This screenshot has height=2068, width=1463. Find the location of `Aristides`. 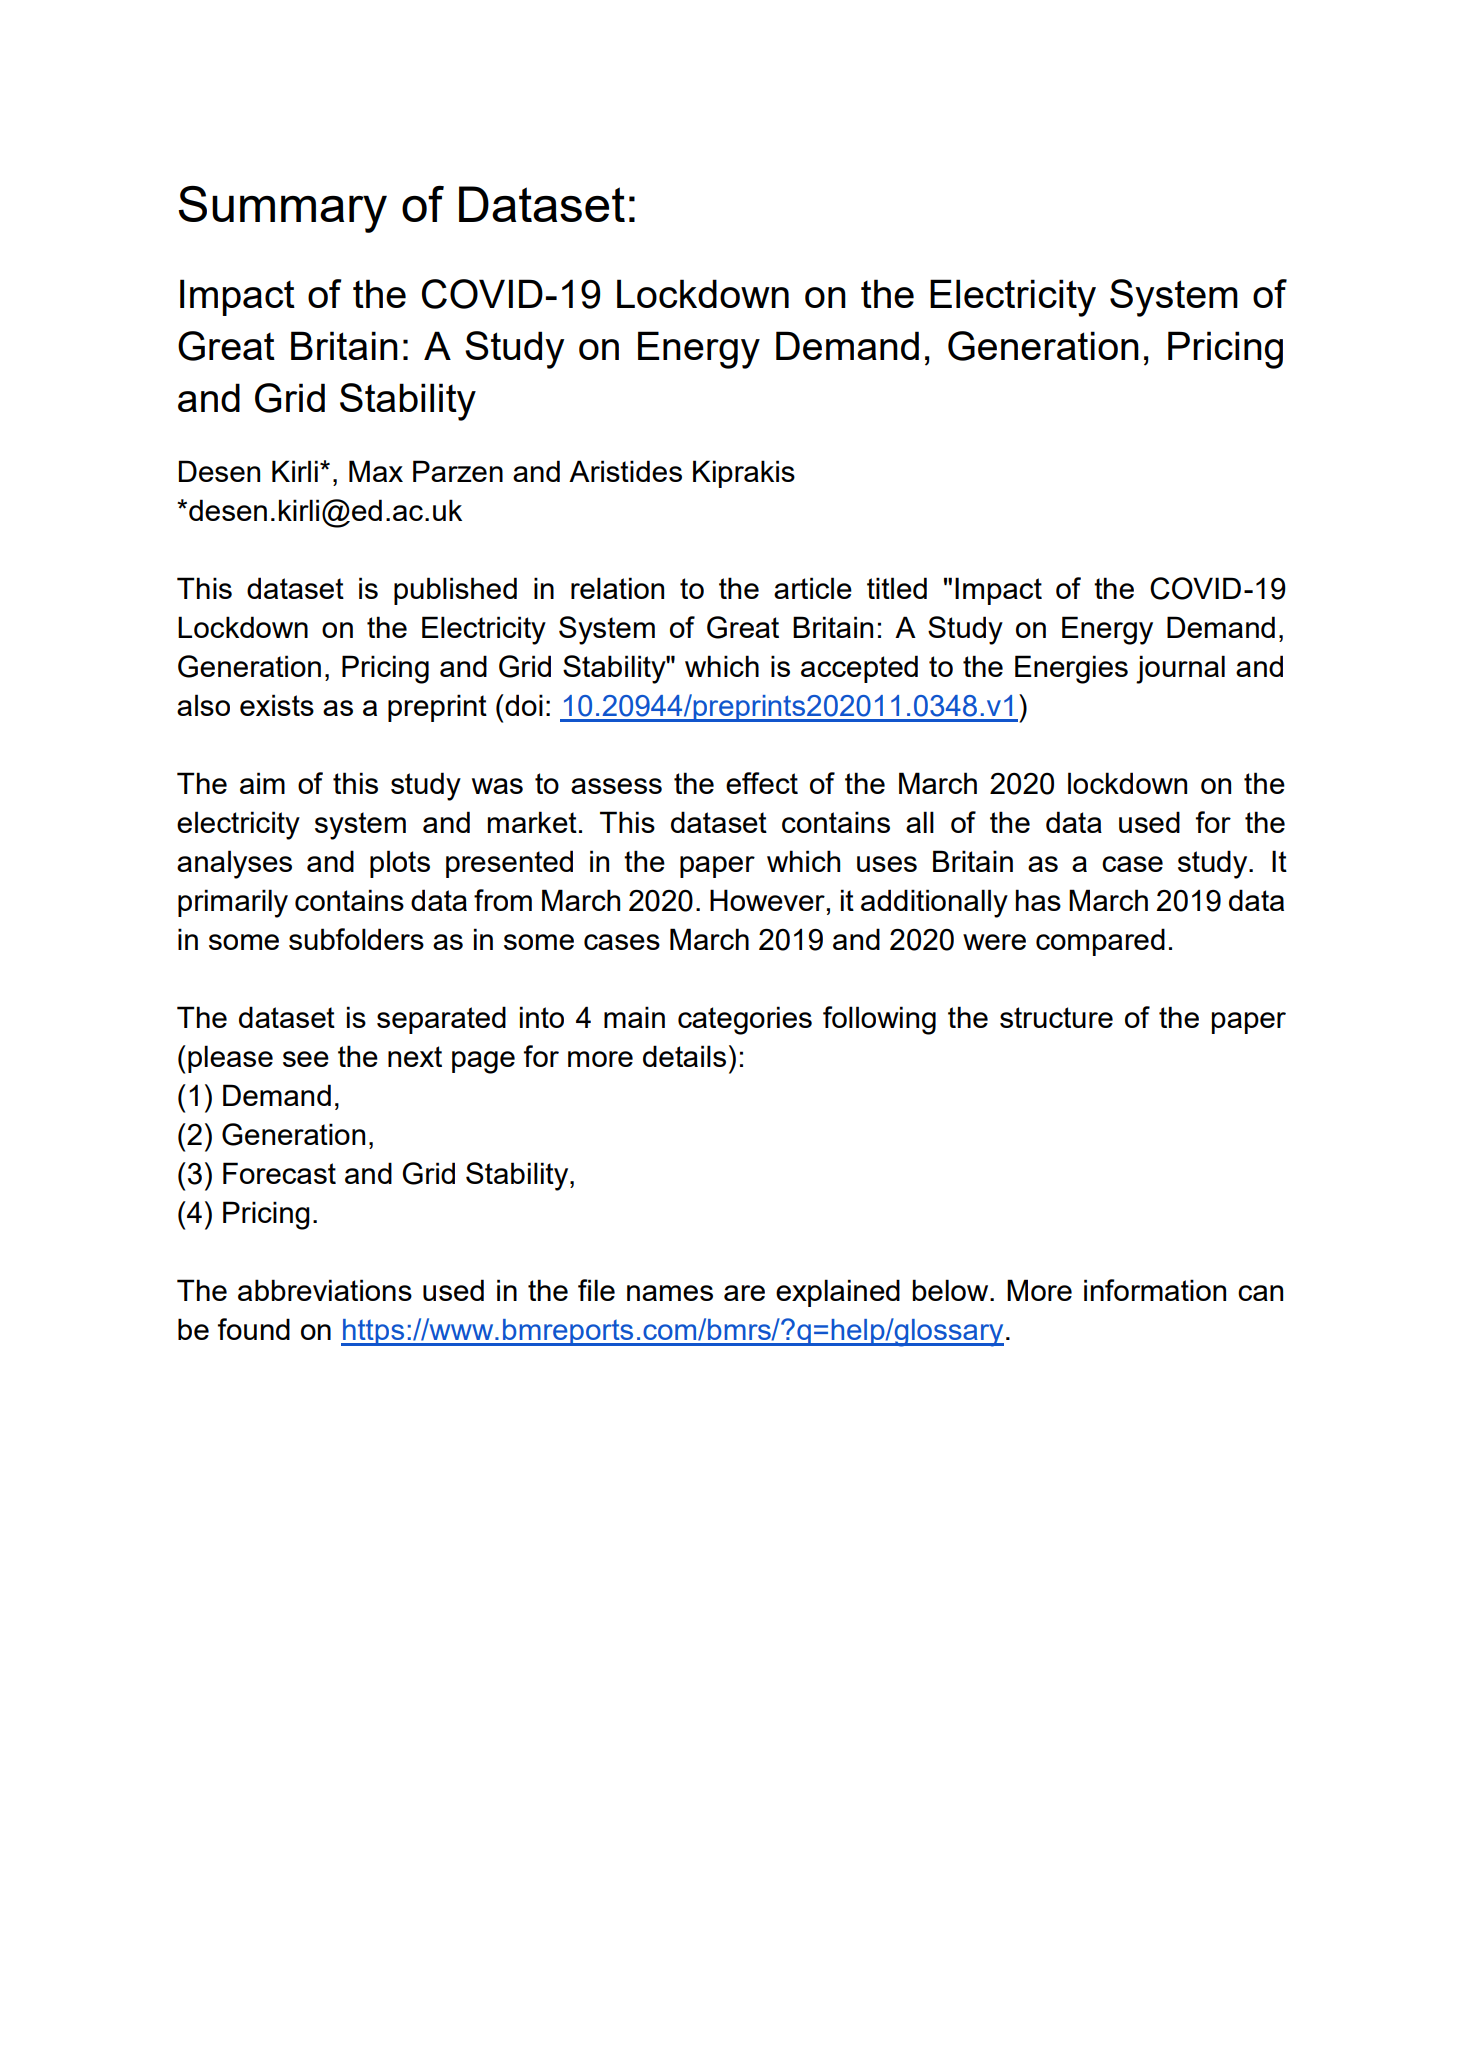

Aristides is located at coordinates (625, 471).
